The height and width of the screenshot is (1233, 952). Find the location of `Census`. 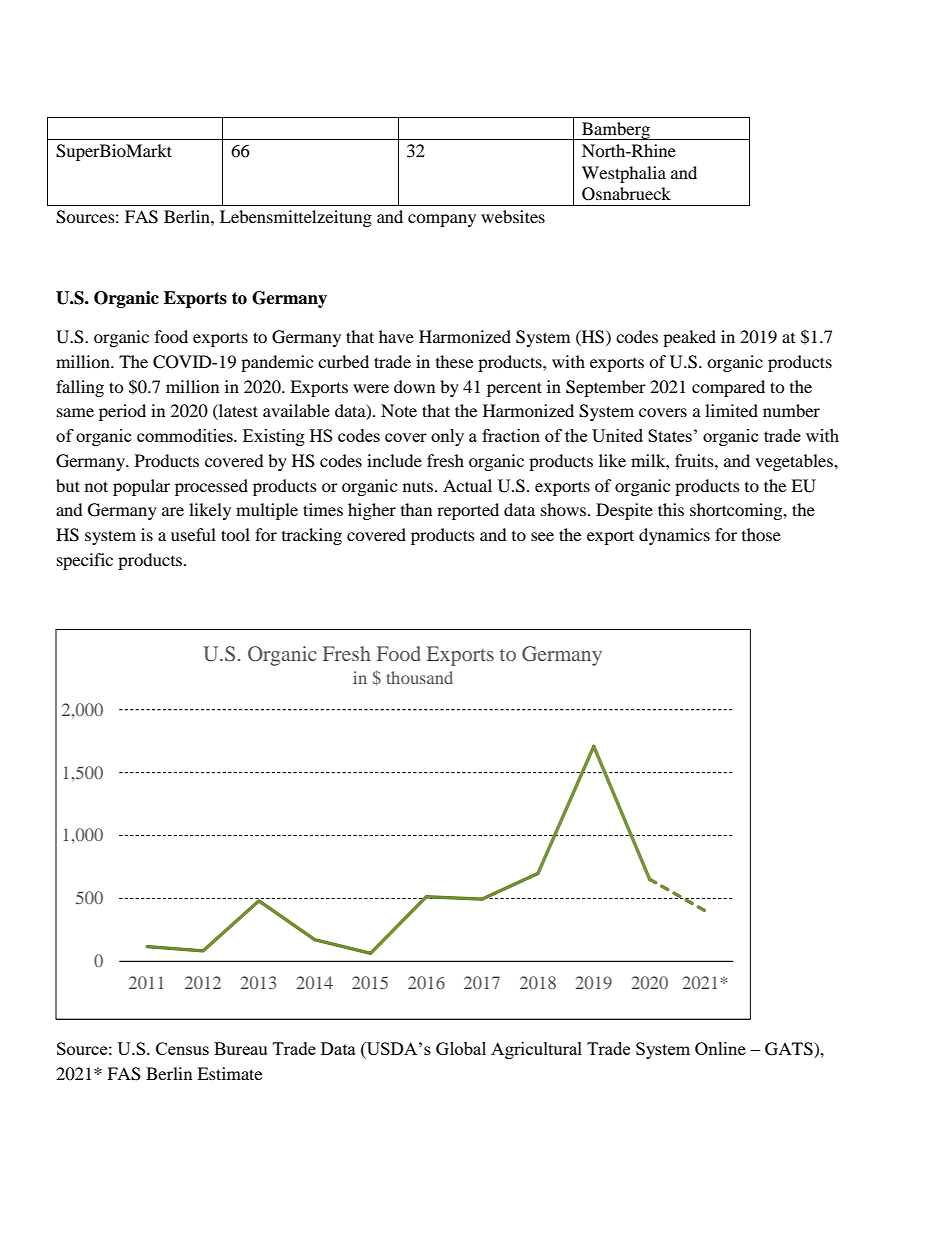

Census is located at coordinates (182, 1048).
